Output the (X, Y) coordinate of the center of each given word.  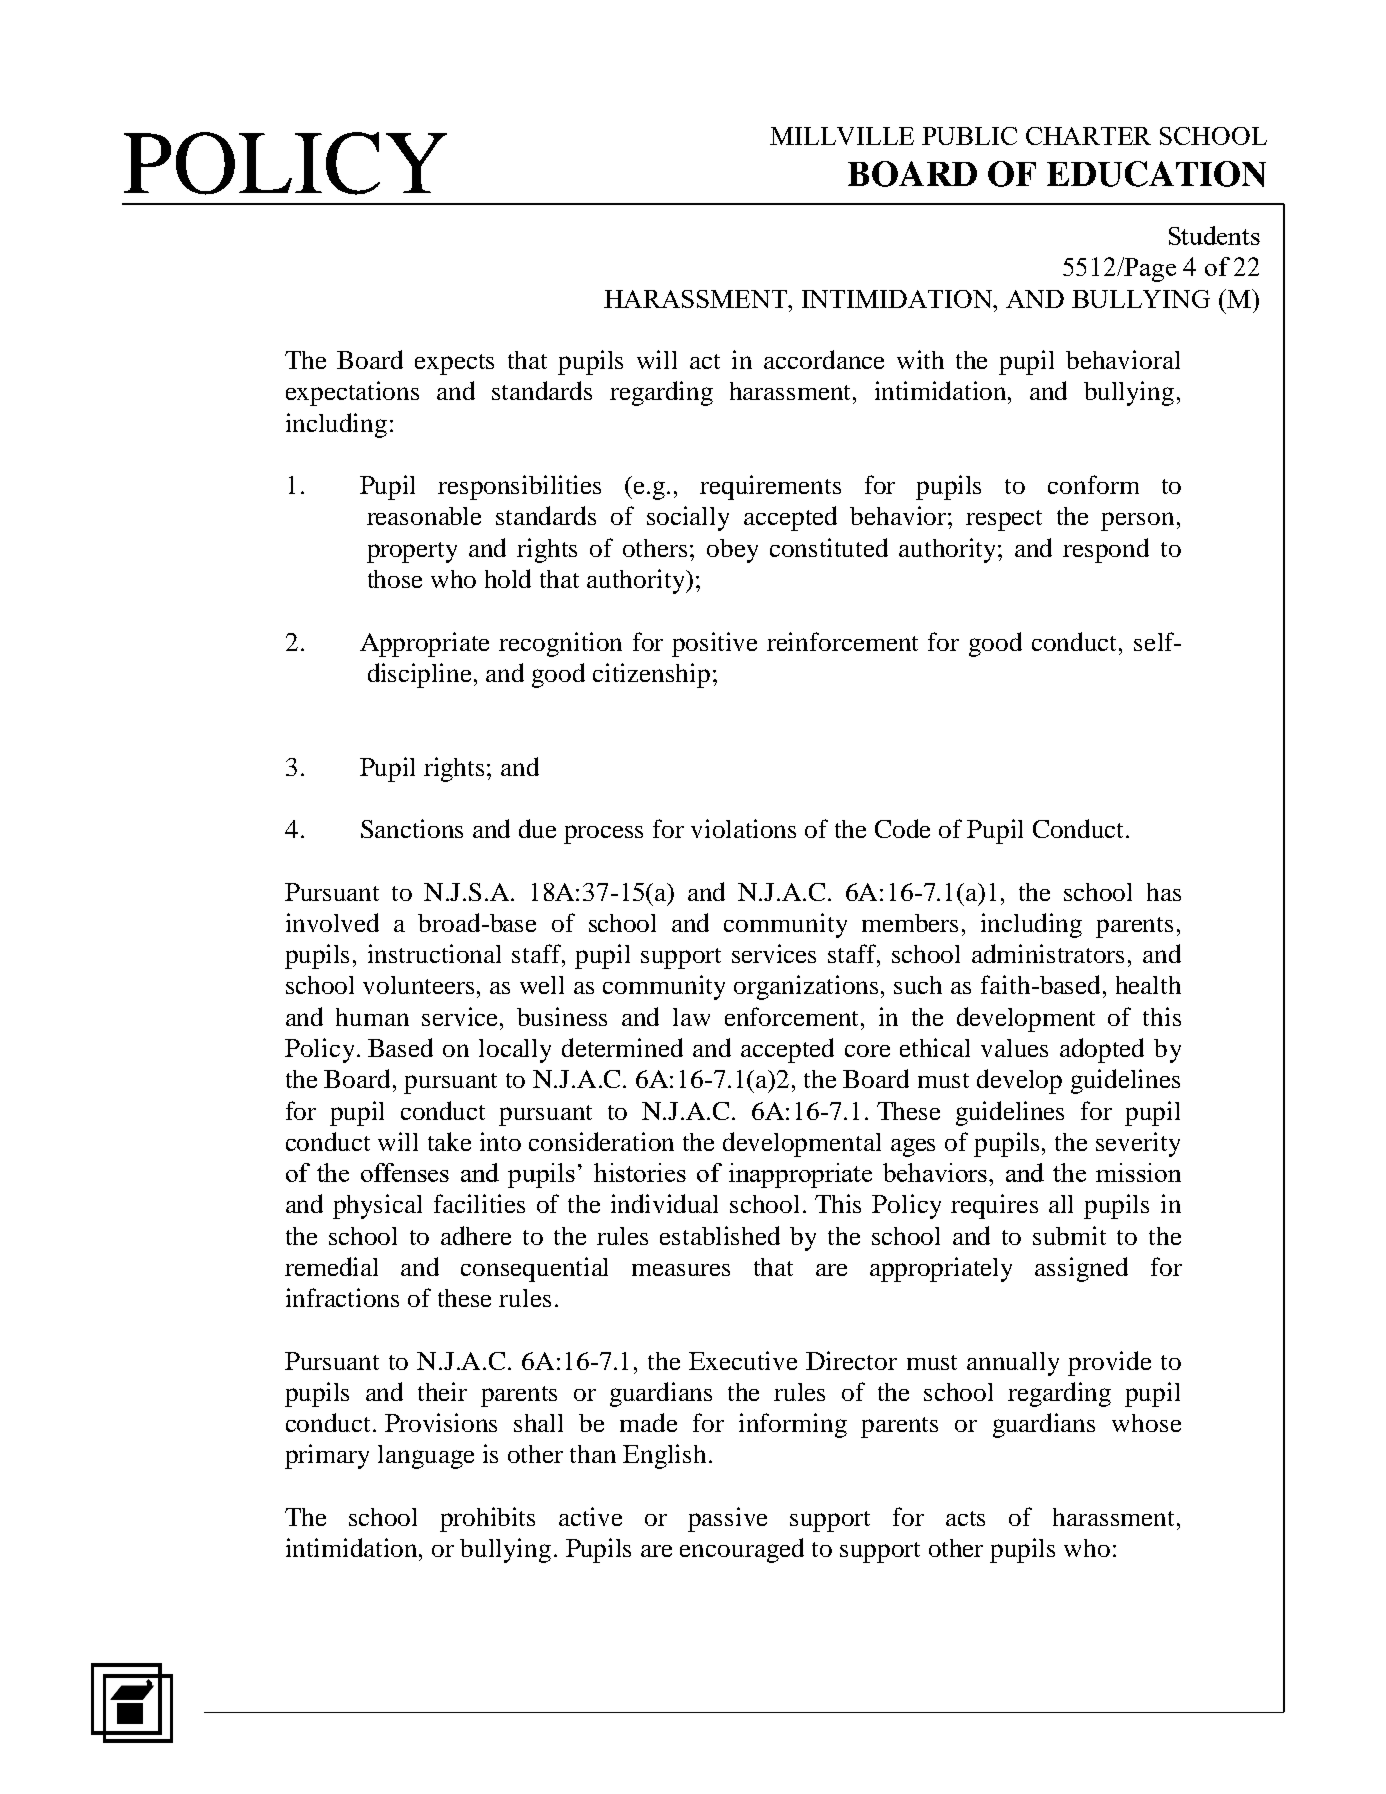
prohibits (487, 1519)
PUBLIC (969, 136)
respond (1106, 550)
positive (714, 644)
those (395, 579)
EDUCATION (1156, 174)
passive (727, 1519)
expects (454, 364)
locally (515, 1051)
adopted (1102, 1050)
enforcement (793, 1016)
